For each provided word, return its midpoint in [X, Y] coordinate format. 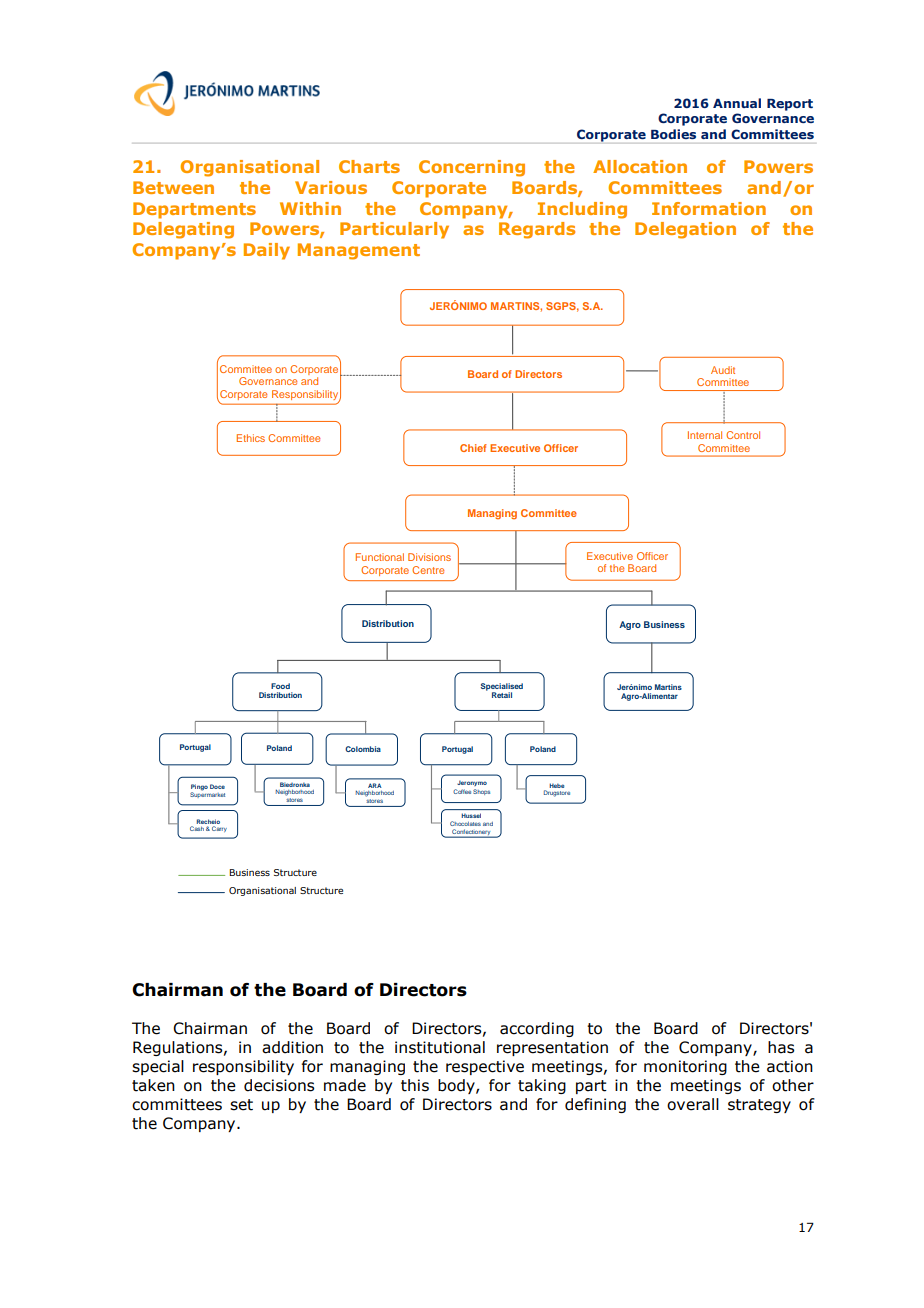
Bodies [673, 134]
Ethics [251, 438]
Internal [705, 435]
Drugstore [557, 793]
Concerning [472, 168]
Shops [481, 792]
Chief [473, 448]
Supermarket [207, 794]
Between [173, 187]
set [241, 1105]
